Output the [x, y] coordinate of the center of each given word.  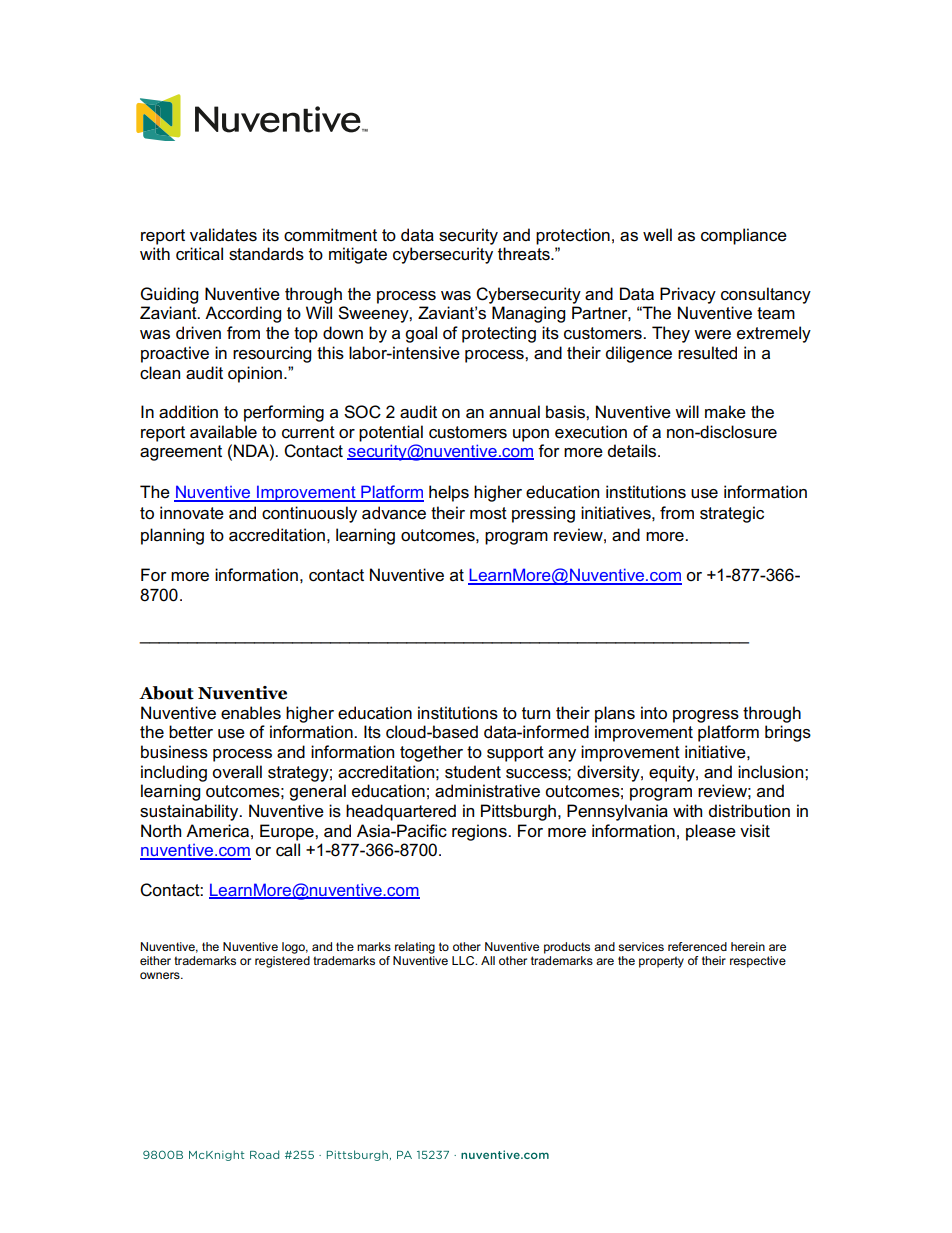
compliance [744, 236]
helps [449, 493]
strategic [732, 514]
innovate [192, 513]
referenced [697, 946]
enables [251, 713]
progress [706, 716]
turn [536, 713]
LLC [464, 960]
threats [525, 254]
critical [199, 254]
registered [282, 960]
